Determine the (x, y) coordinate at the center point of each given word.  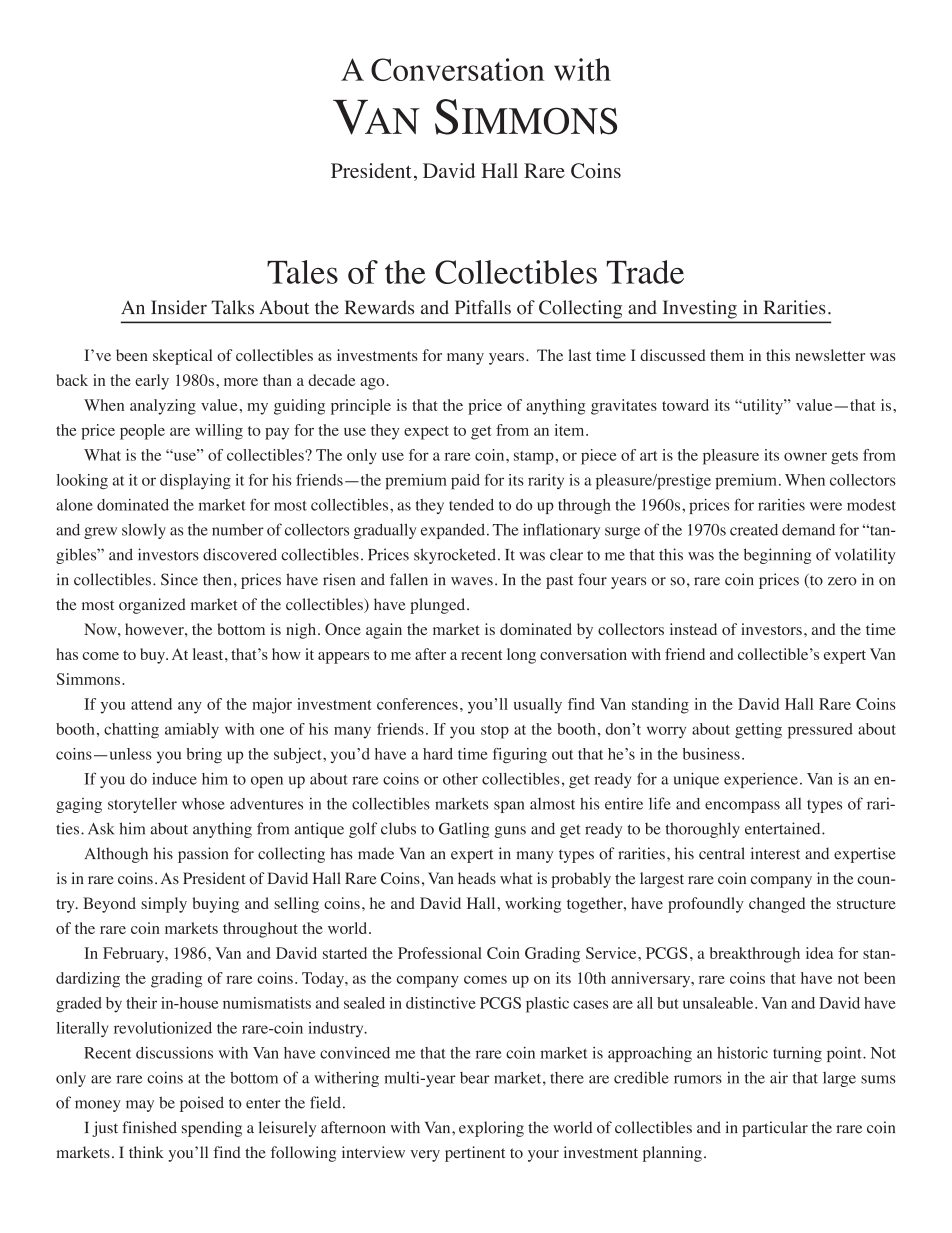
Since (179, 579)
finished (149, 1127)
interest (775, 853)
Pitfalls (483, 307)
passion (203, 855)
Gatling (464, 830)
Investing (700, 309)
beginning (777, 556)
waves (472, 581)
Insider (179, 307)
